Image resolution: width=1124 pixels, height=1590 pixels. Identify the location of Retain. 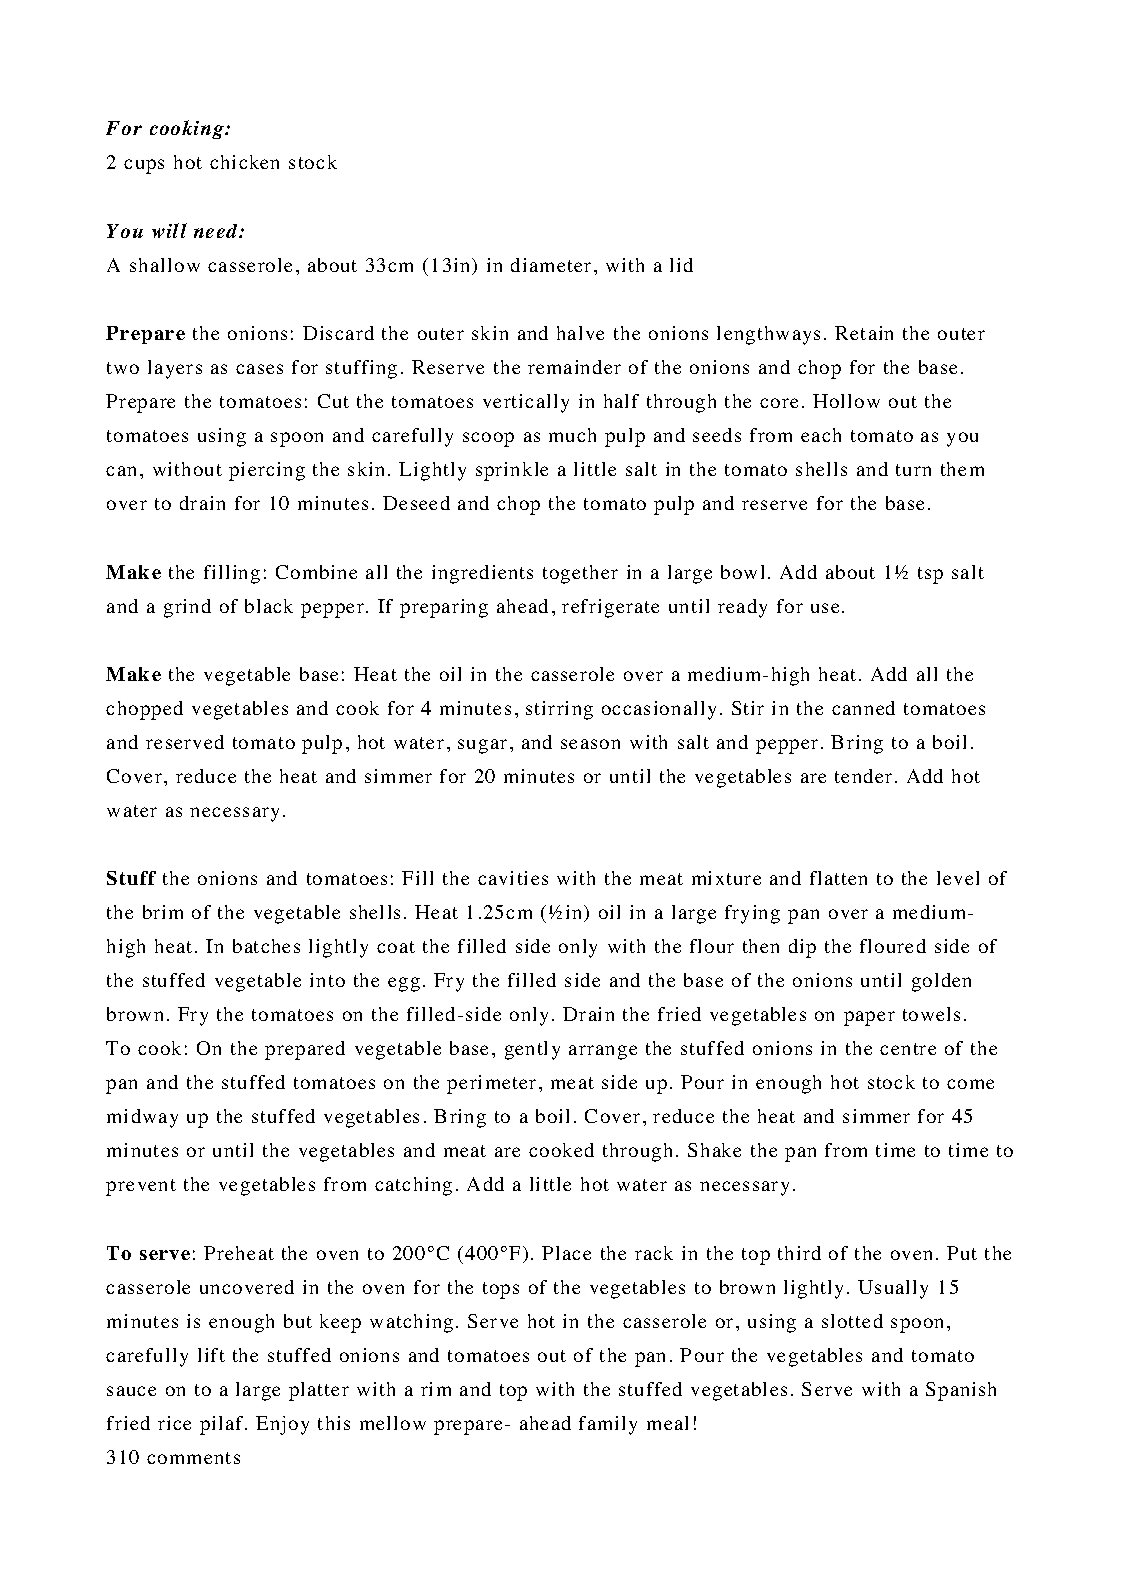
(864, 333).
